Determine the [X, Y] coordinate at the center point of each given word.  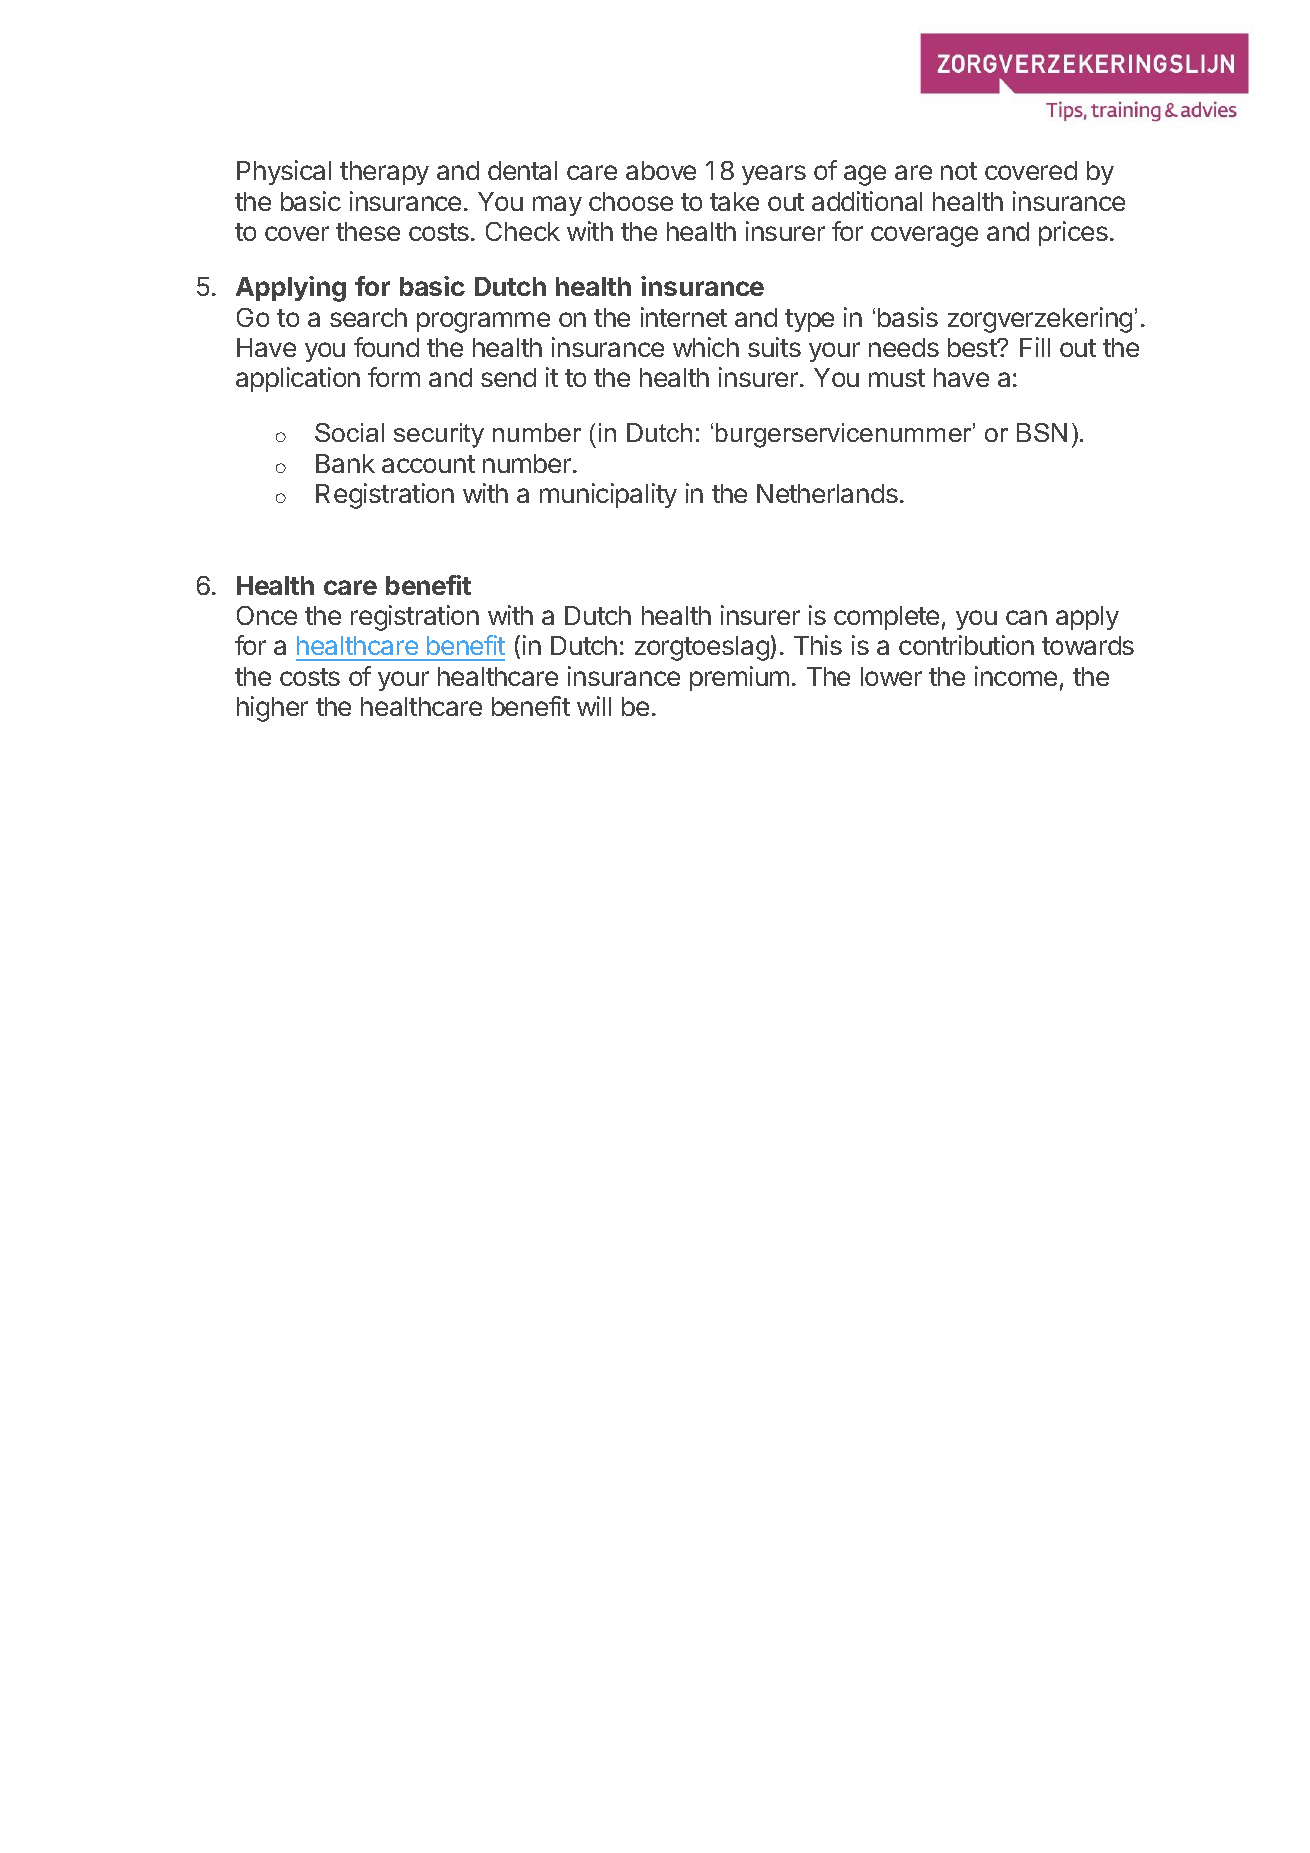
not [959, 171]
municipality [608, 495]
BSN [1042, 432]
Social [349, 432]
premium [739, 678]
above [661, 170]
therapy [384, 173]
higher [272, 709]
